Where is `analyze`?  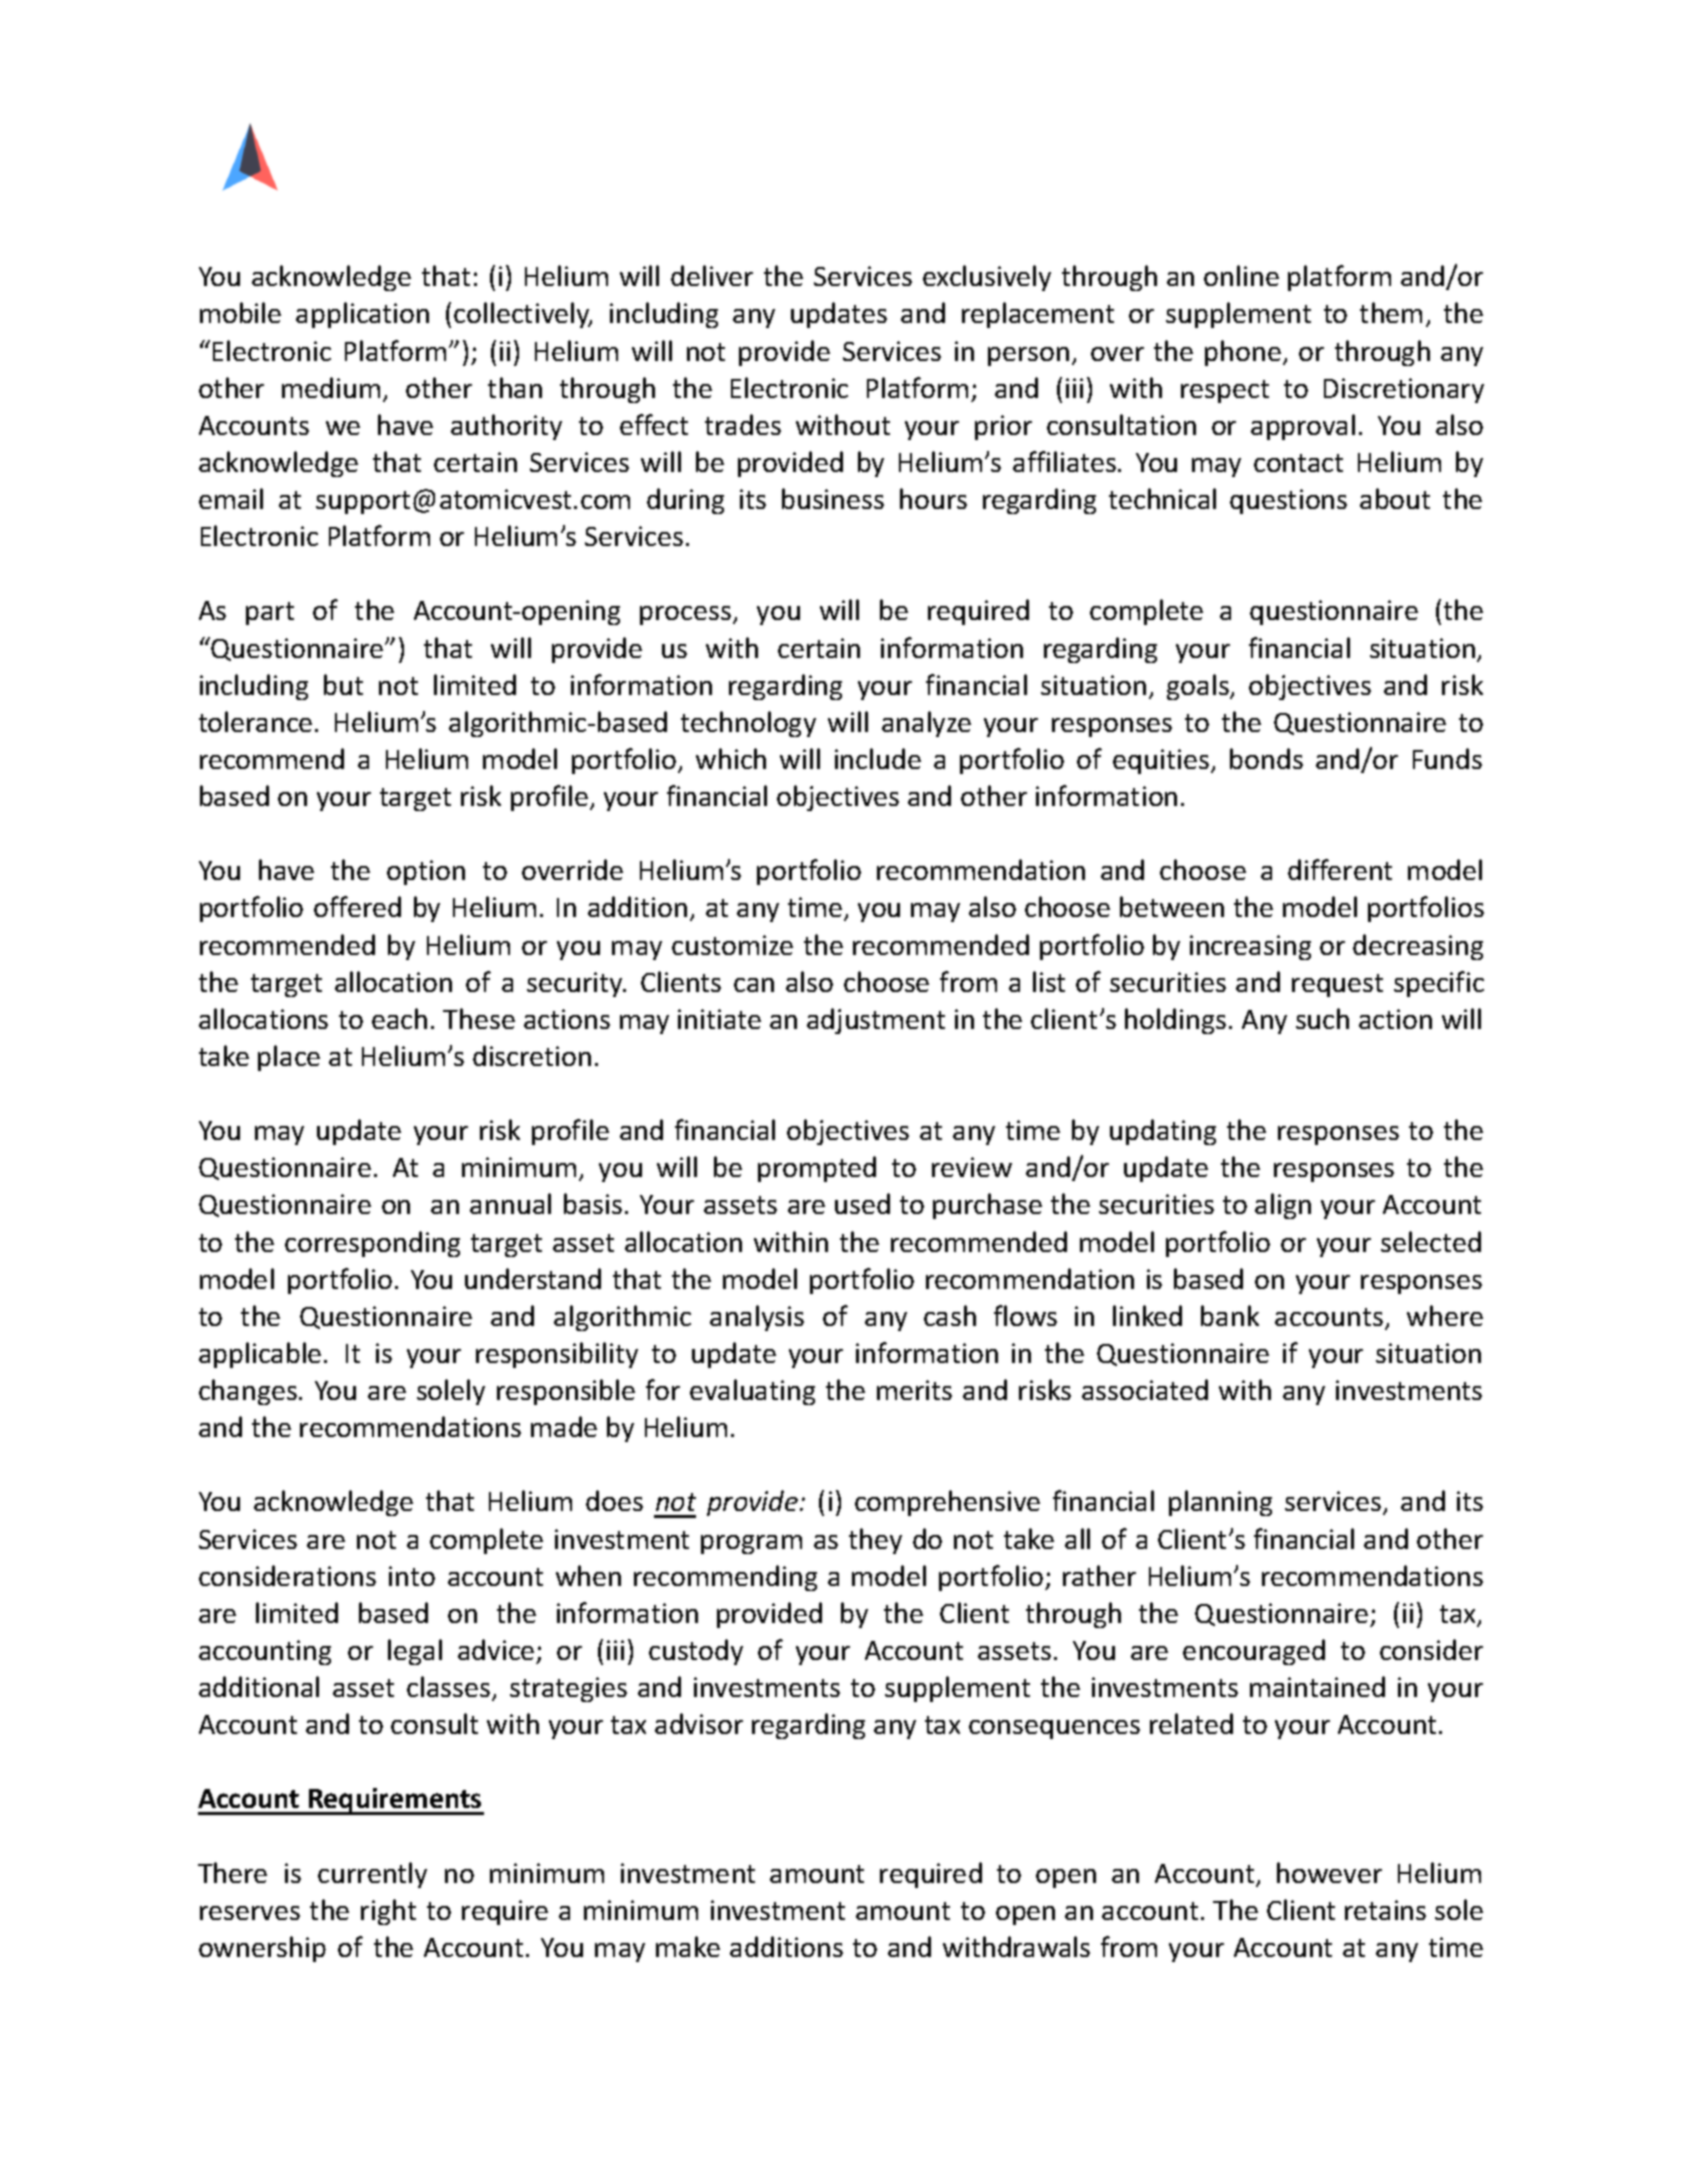 analyze is located at coordinates (926, 724).
